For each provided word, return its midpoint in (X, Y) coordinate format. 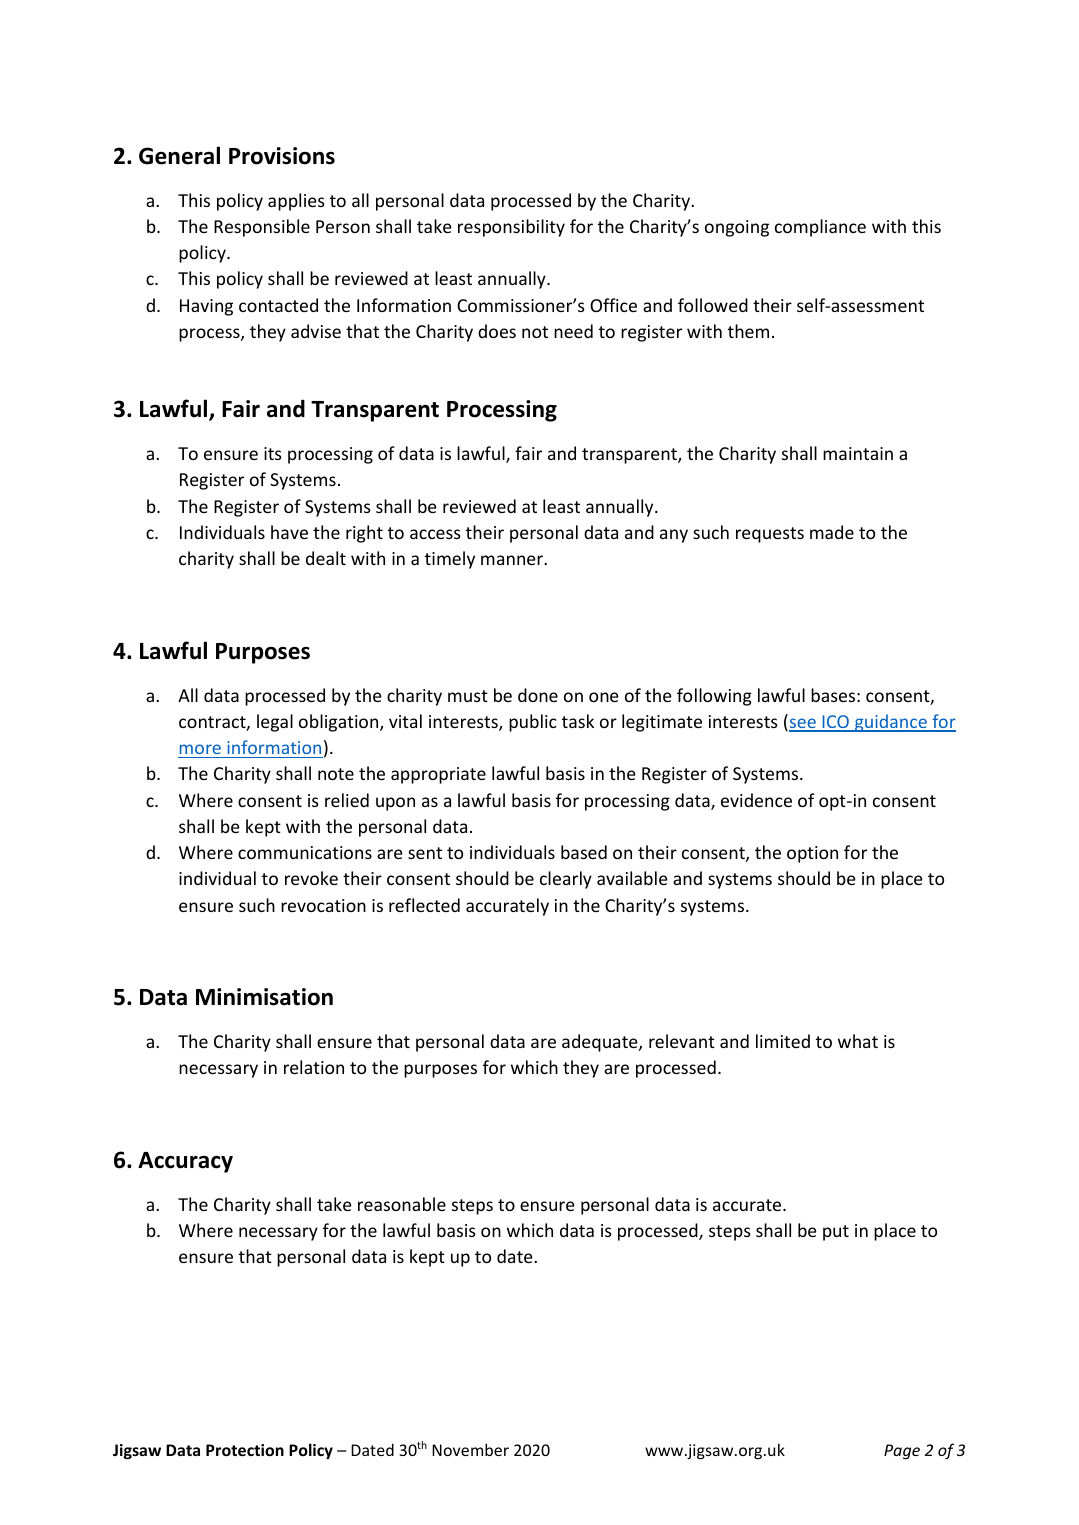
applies (296, 202)
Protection (245, 1450)
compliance (820, 228)
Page (902, 1451)
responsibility (511, 228)
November (470, 1449)
